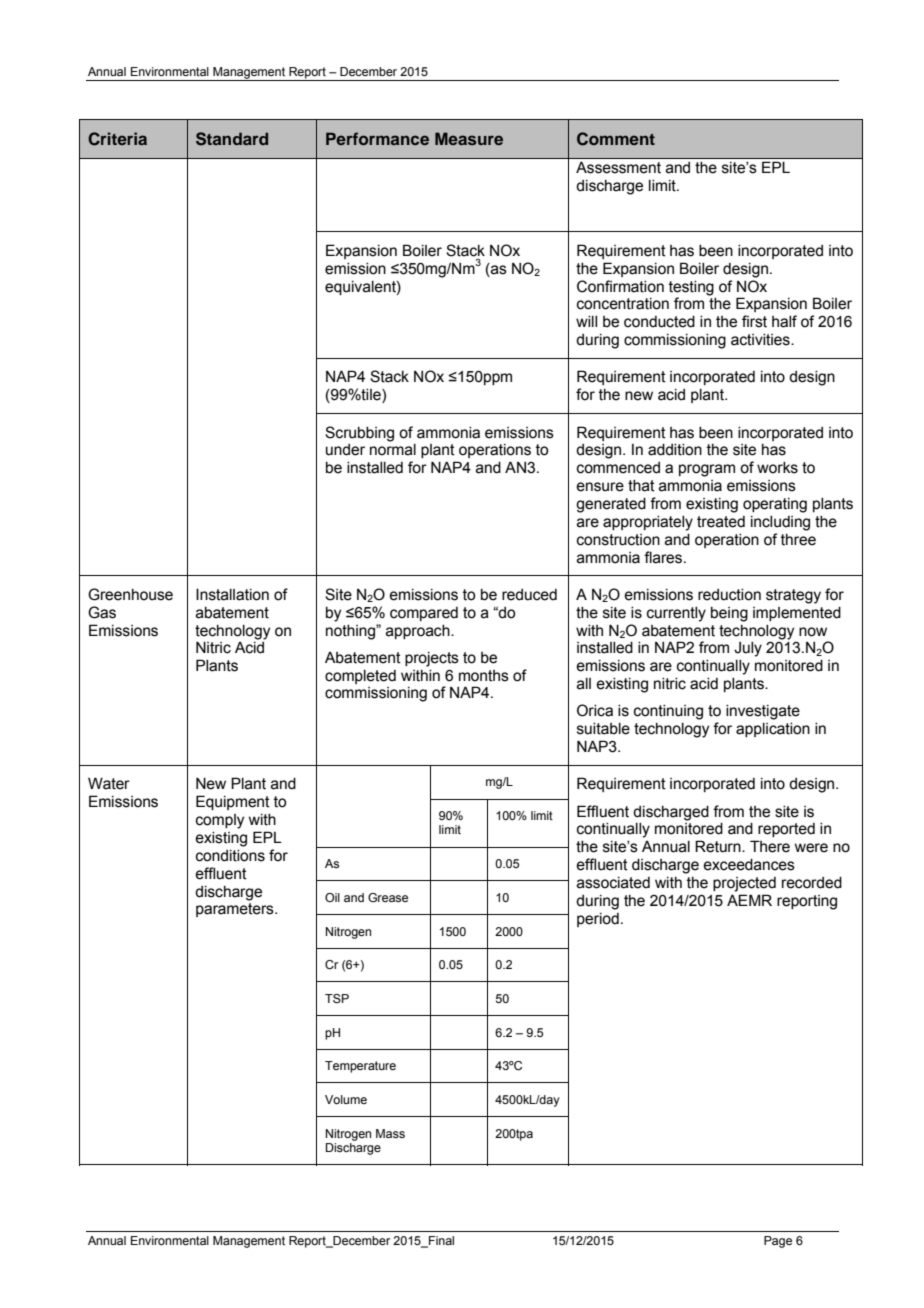  What do you see at coordinates (469, 138) in the document?
I see `Measure` at bounding box center [469, 138].
